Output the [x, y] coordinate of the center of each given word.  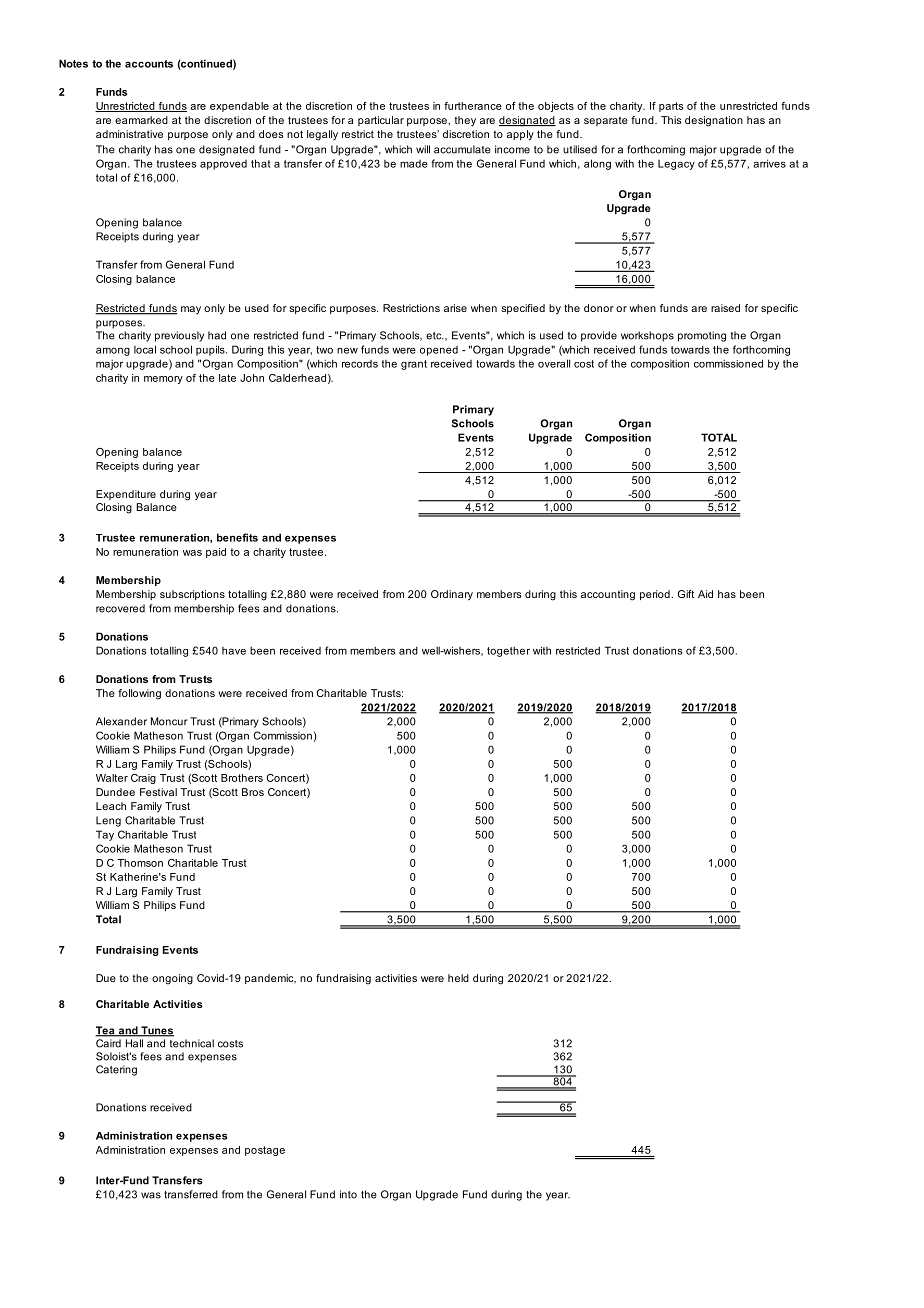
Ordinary [452, 595]
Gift [686, 594]
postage [265, 1151]
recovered [120, 608]
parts [671, 107]
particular [381, 121]
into [348, 1194]
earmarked [141, 120]
